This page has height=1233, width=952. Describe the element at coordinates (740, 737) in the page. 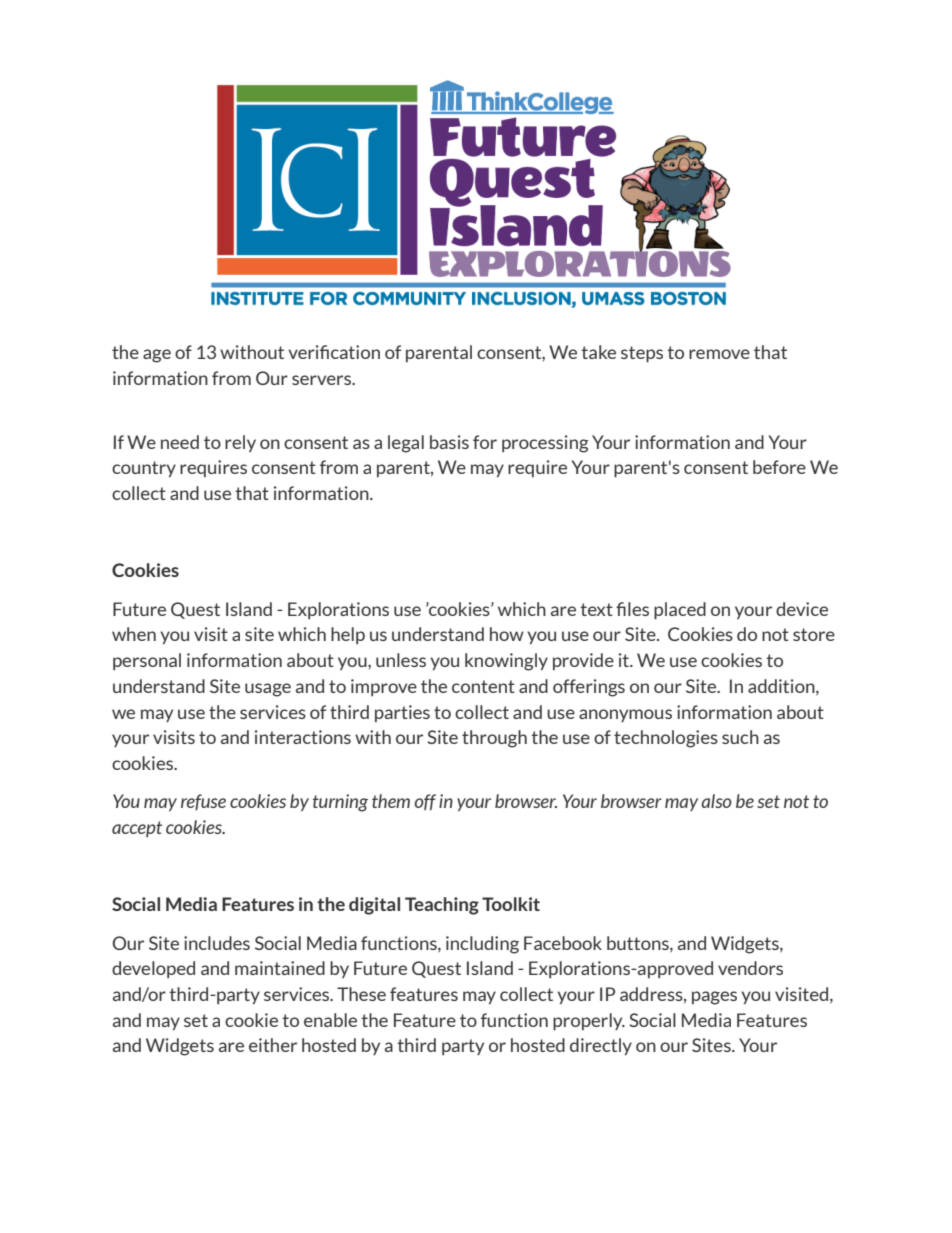

I see `such` at that location.
